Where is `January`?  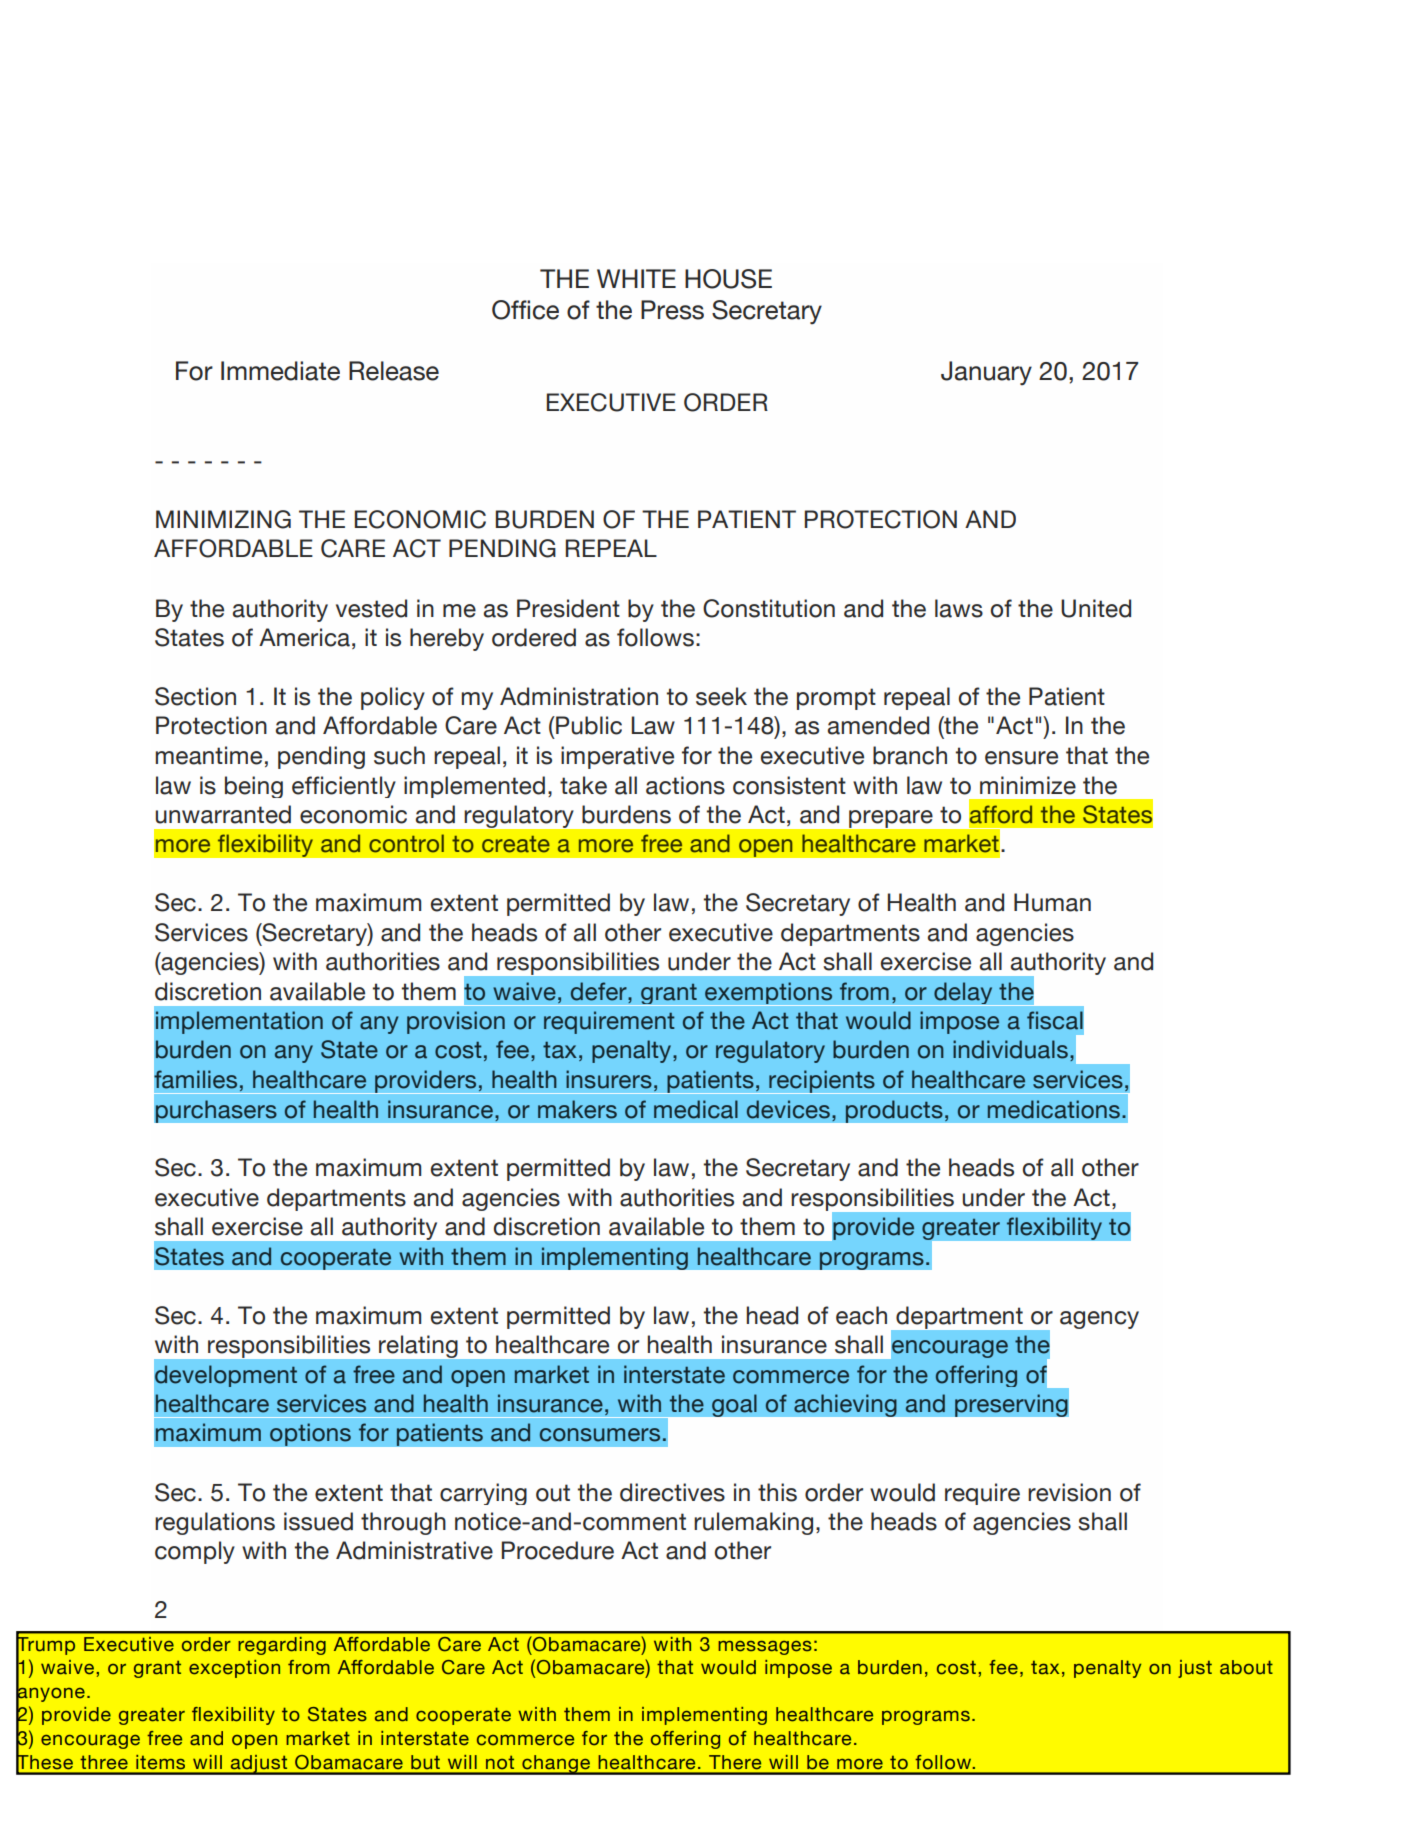 January is located at coordinates (986, 373).
